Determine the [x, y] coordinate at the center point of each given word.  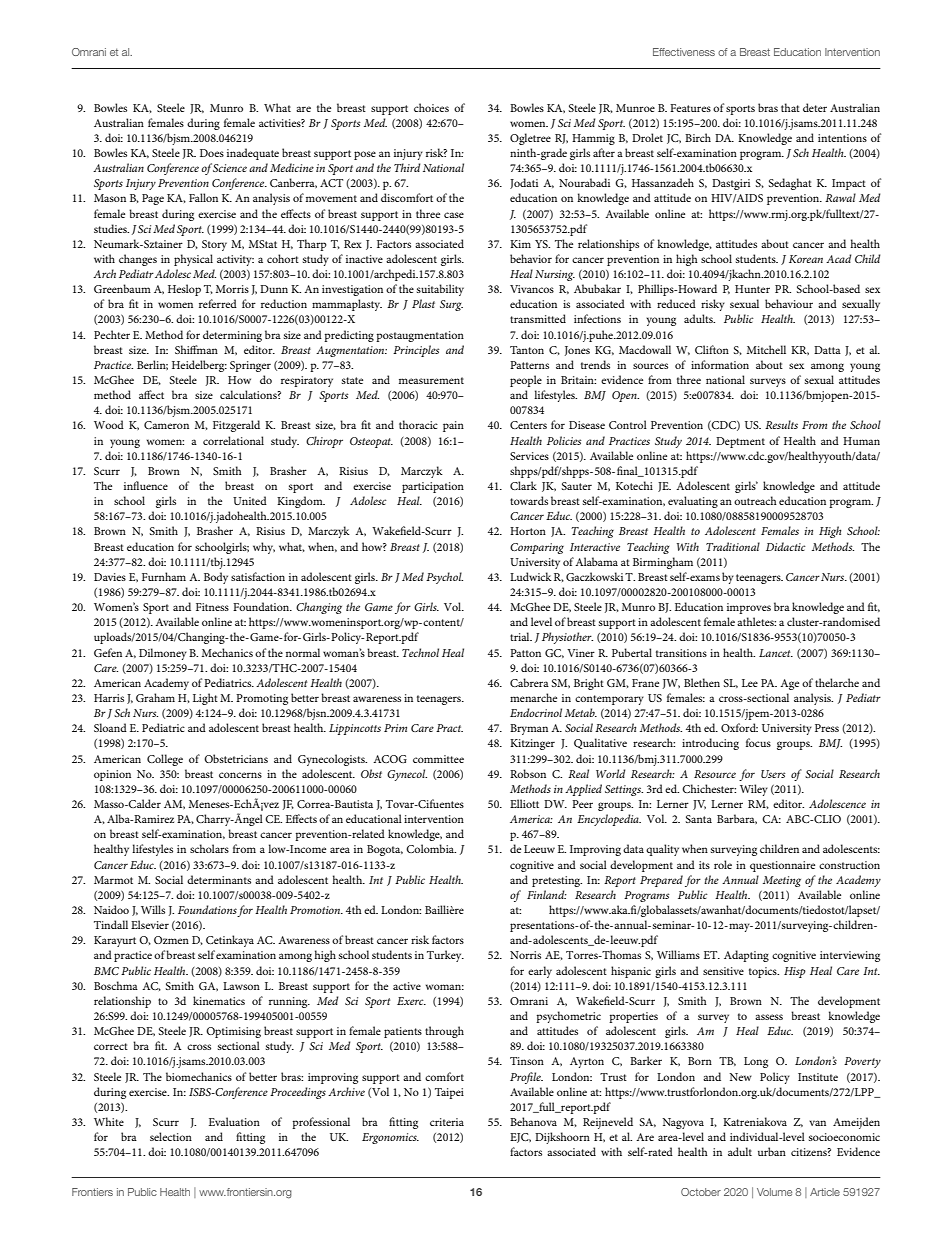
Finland [547, 894]
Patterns [529, 365]
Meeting [782, 881]
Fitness [212, 607]
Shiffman [196, 349]
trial [521, 636]
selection [171, 1136]
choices [431, 107]
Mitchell [766, 349]
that [790, 107]
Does [212, 153]
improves [749, 608]
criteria [447, 1122]
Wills [153, 909]
